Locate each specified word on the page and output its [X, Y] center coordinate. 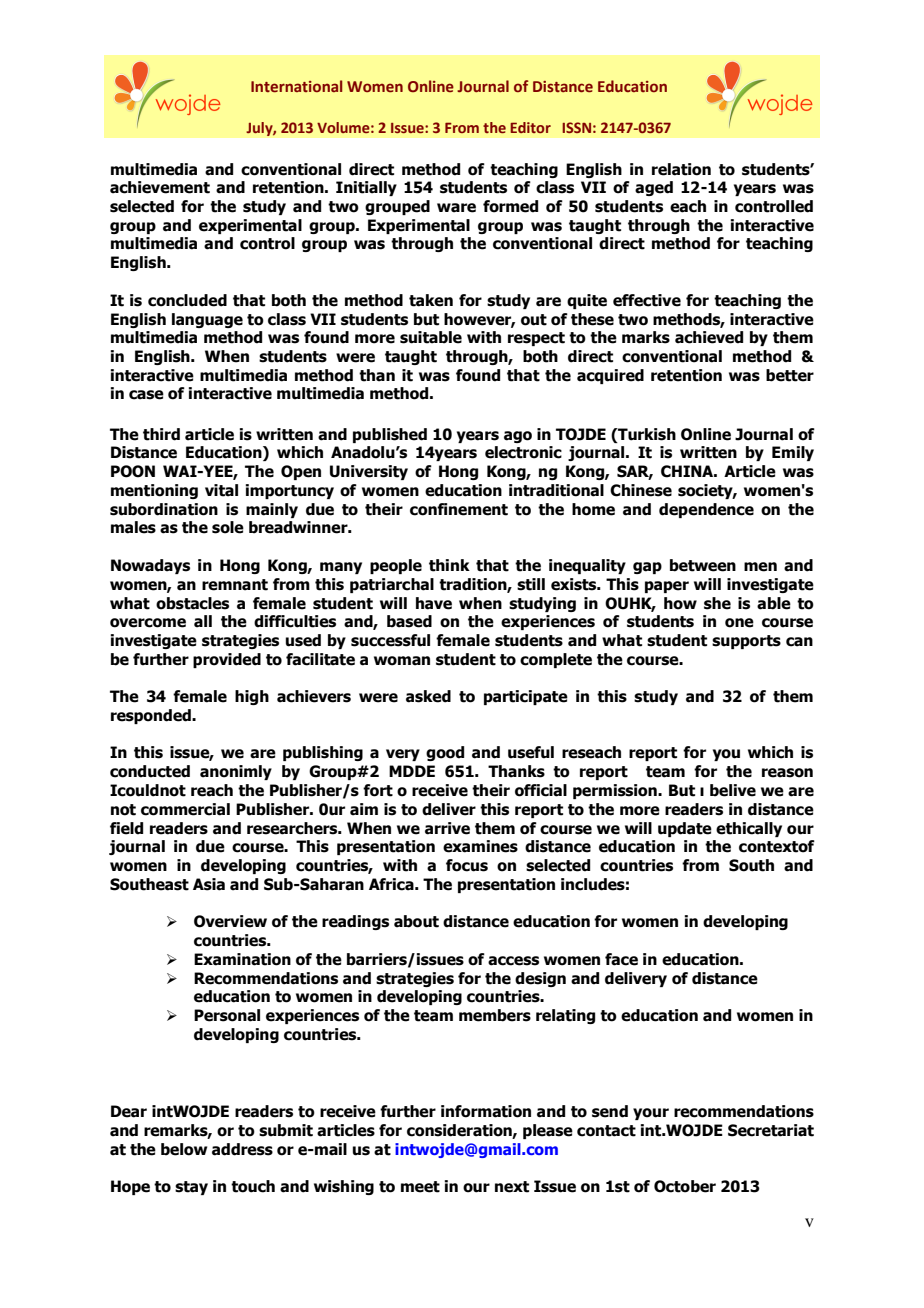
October [685, 1186]
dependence [706, 510]
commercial [185, 809]
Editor [530, 127]
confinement [459, 509]
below [184, 1149]
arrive [447, 828]
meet [420, 1187]
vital [221, 490]
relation [681, 169]
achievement [160, 187]
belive [733, 790]
